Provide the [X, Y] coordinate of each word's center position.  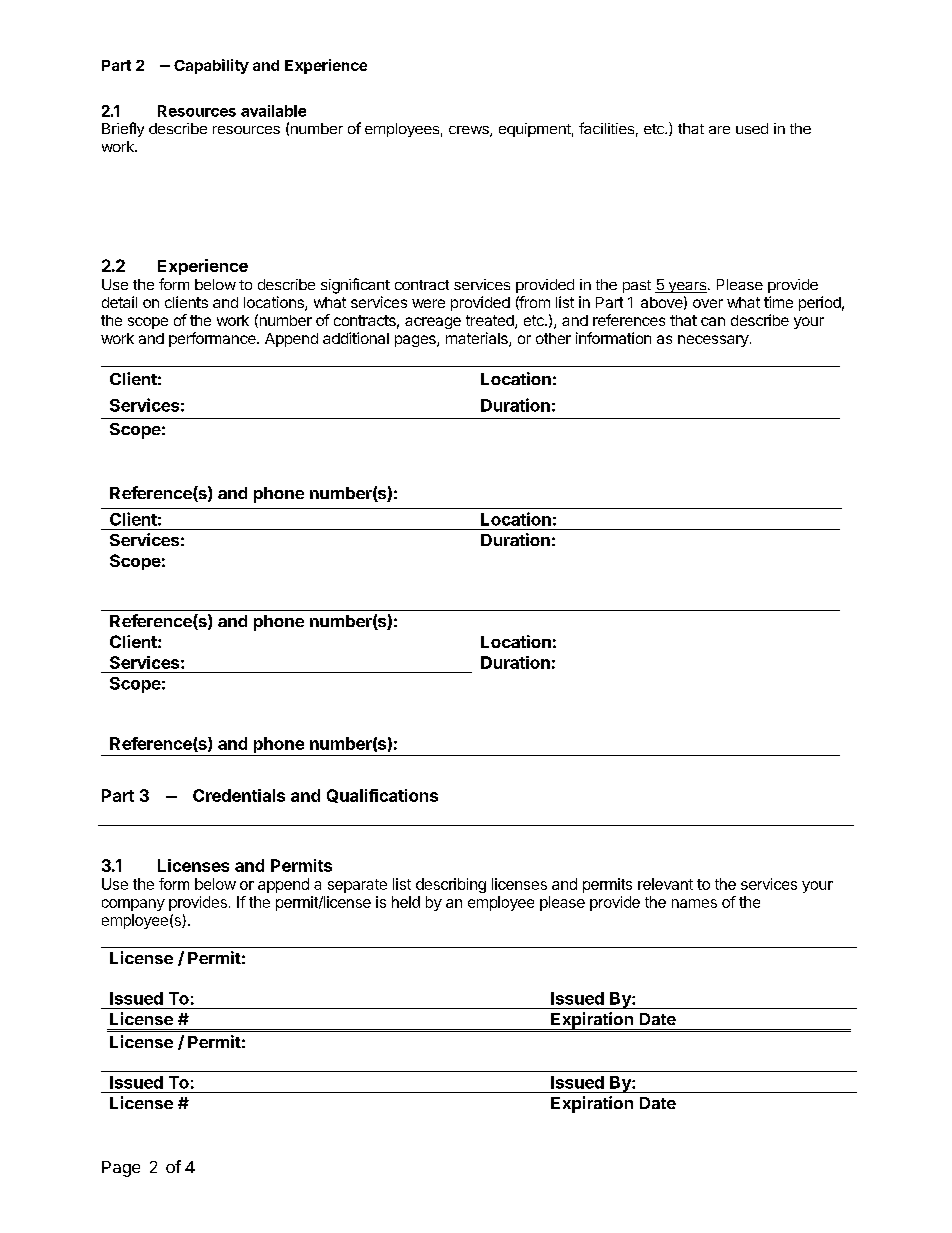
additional [356, 338]
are [719, 130]
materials [478, 339]
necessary [713, 341]
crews [470, 131]
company [133, 905]
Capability [211, 66]
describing [451, 885]
